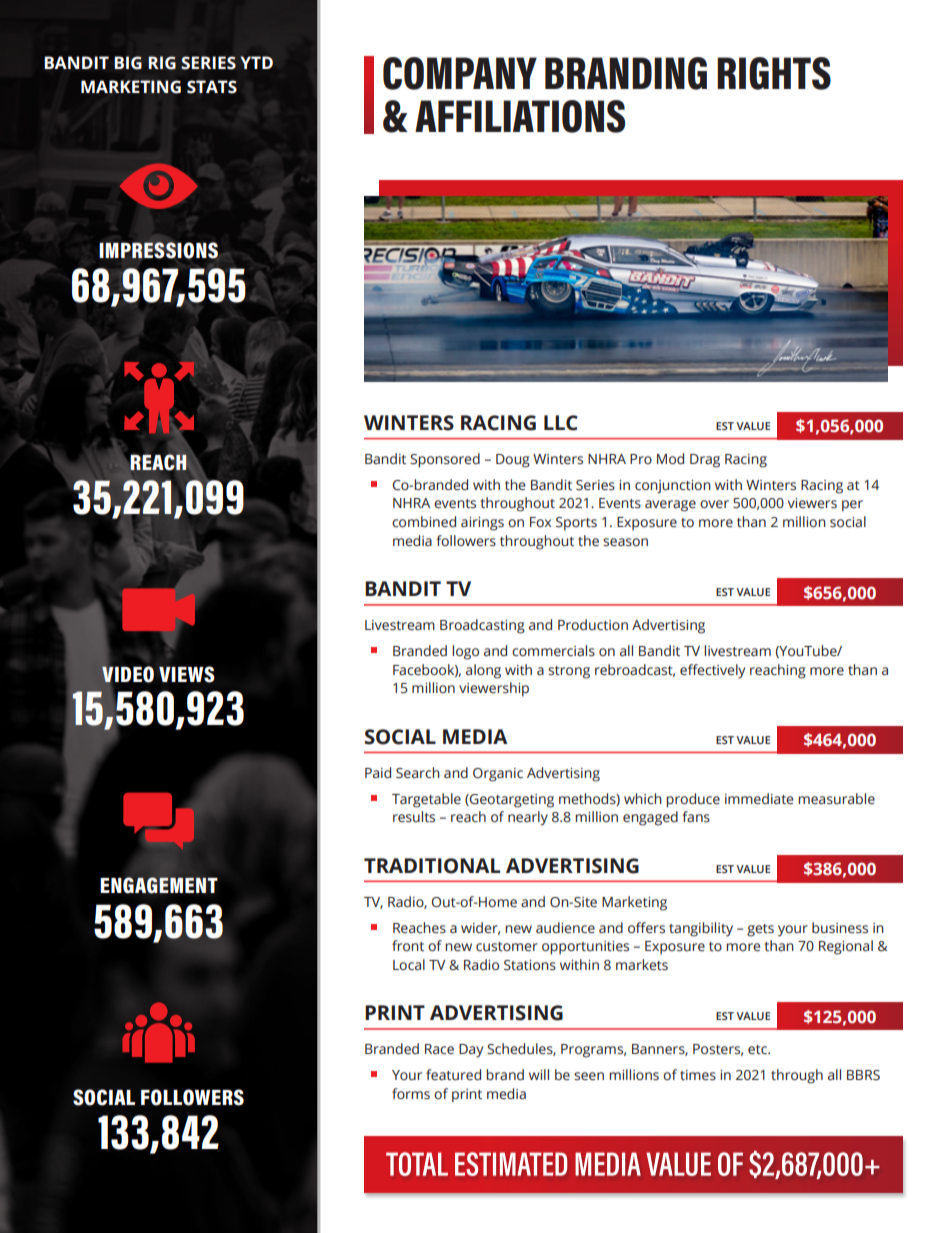 This image has height=1233, width=952. I want to click on forms, so click(411, 1094).
